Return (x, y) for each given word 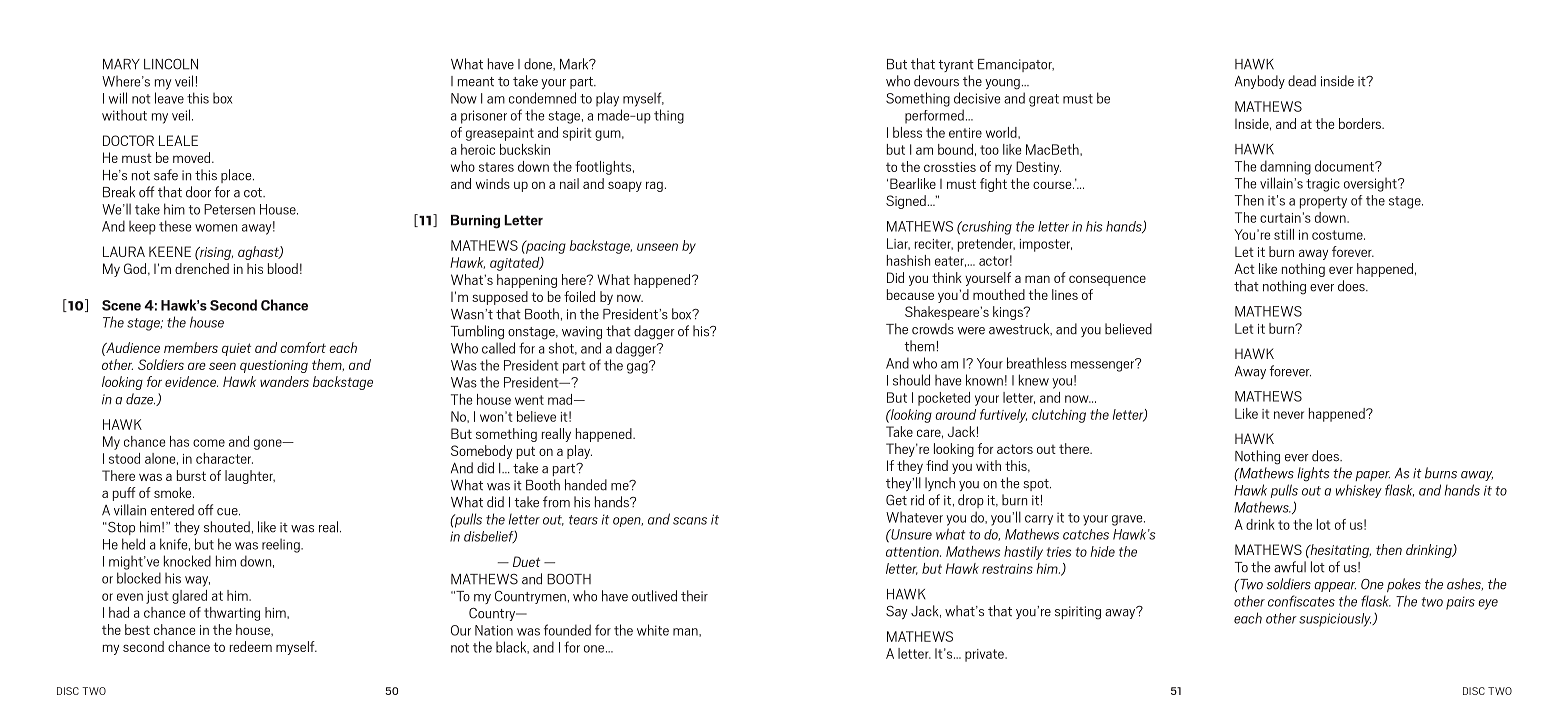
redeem (251, 646)
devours (936, 81)
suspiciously (1336, 620)
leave (169, 98)
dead (1302, 81)
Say (896, 612)
